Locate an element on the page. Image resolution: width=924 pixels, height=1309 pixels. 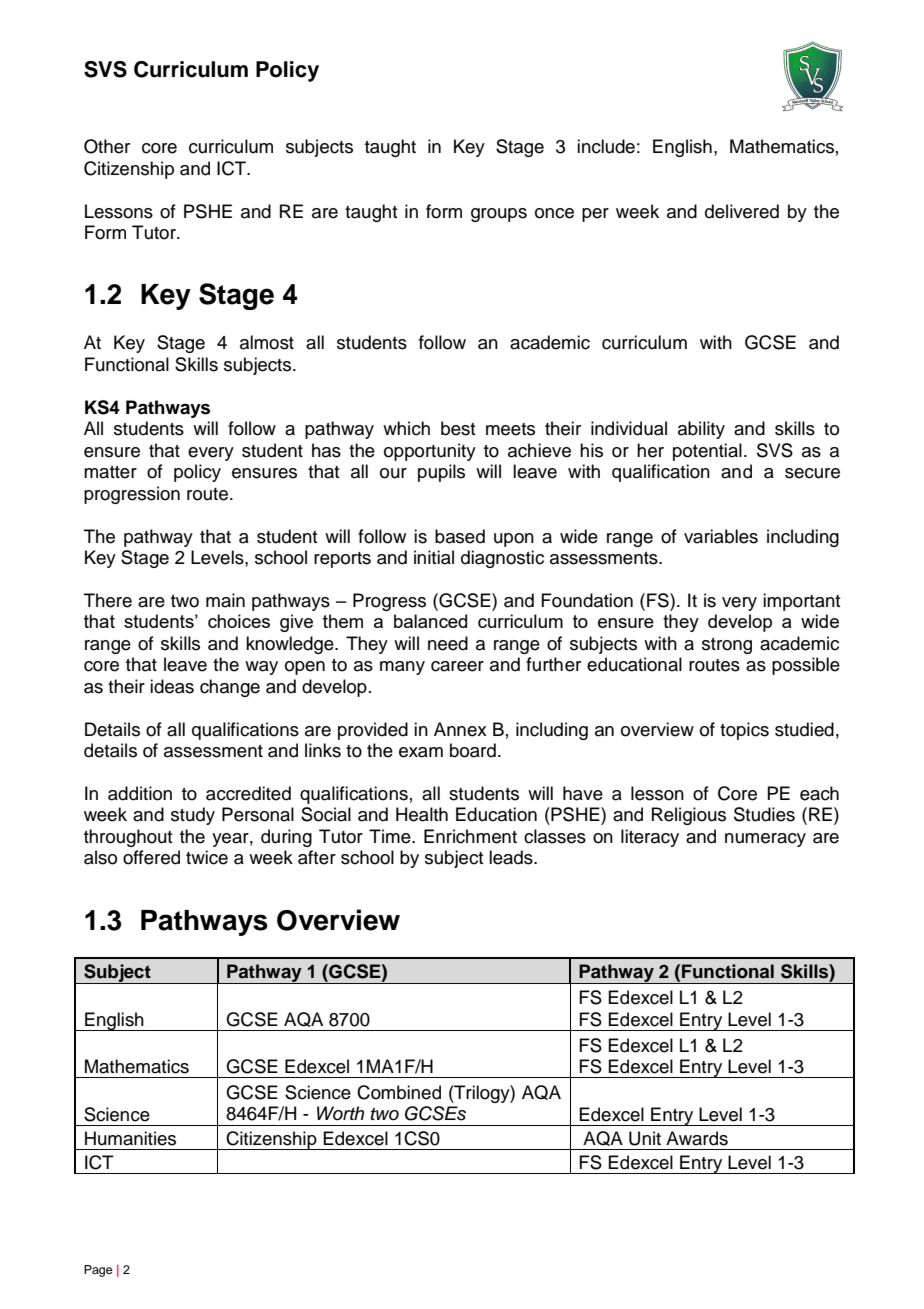
study is located at coordinates (193, 816).
